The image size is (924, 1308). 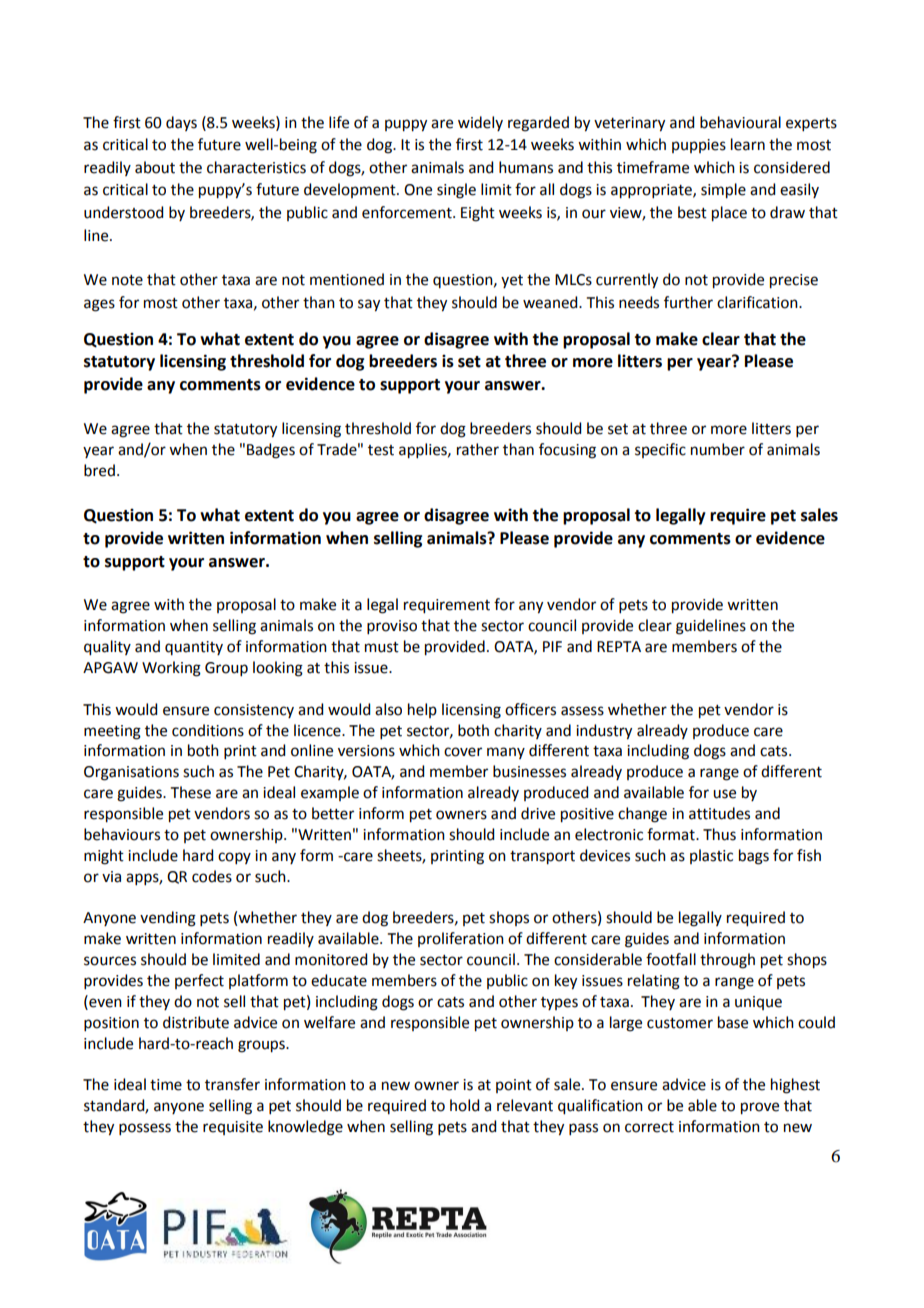 What do you see at coordinates (542, 858) in the image?
I see `transport` at bounding box center [542, 858].
